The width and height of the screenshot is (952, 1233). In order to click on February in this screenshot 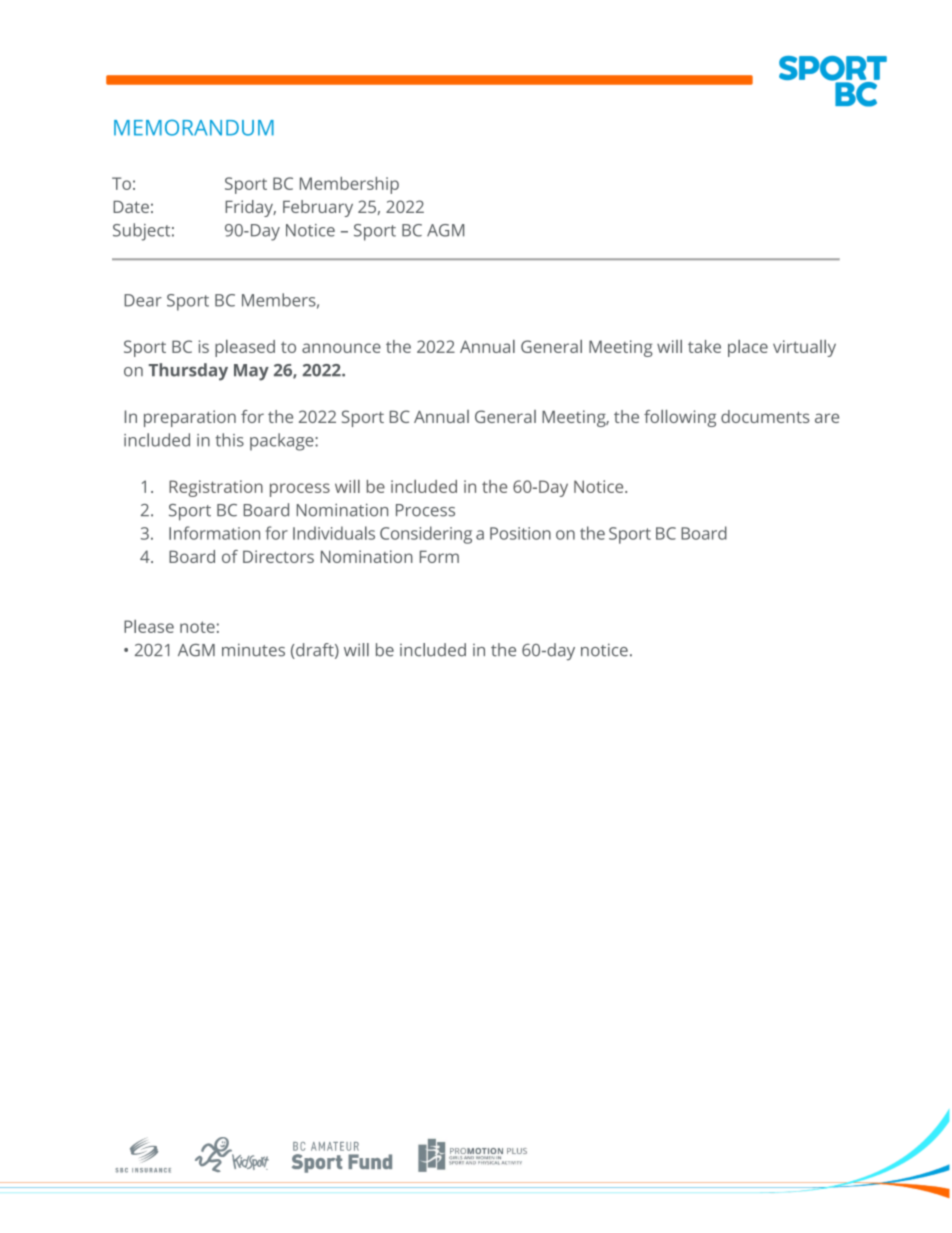, I will do `click(318, 208)`.
